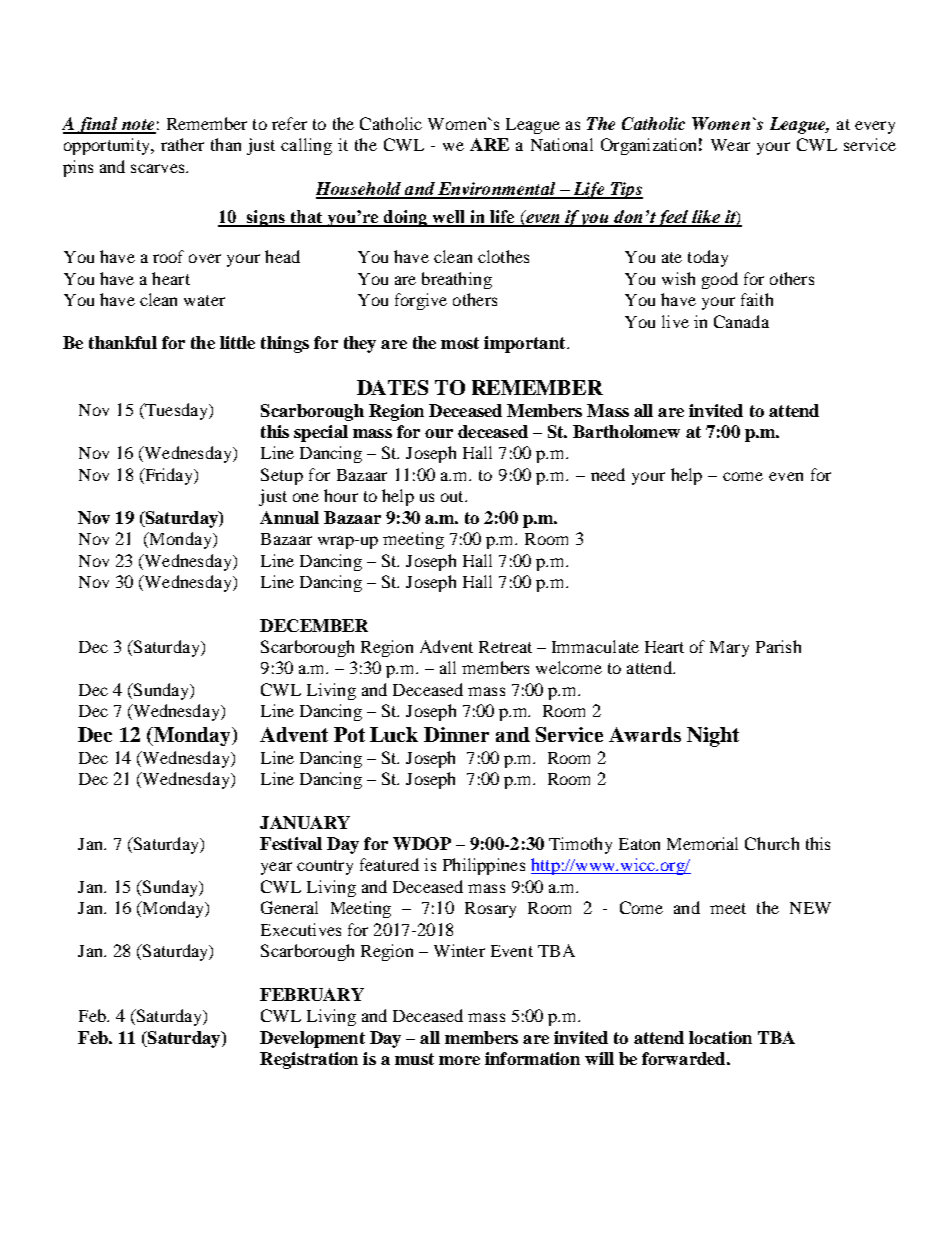  I want to click on Development, so click(312, 1039).
